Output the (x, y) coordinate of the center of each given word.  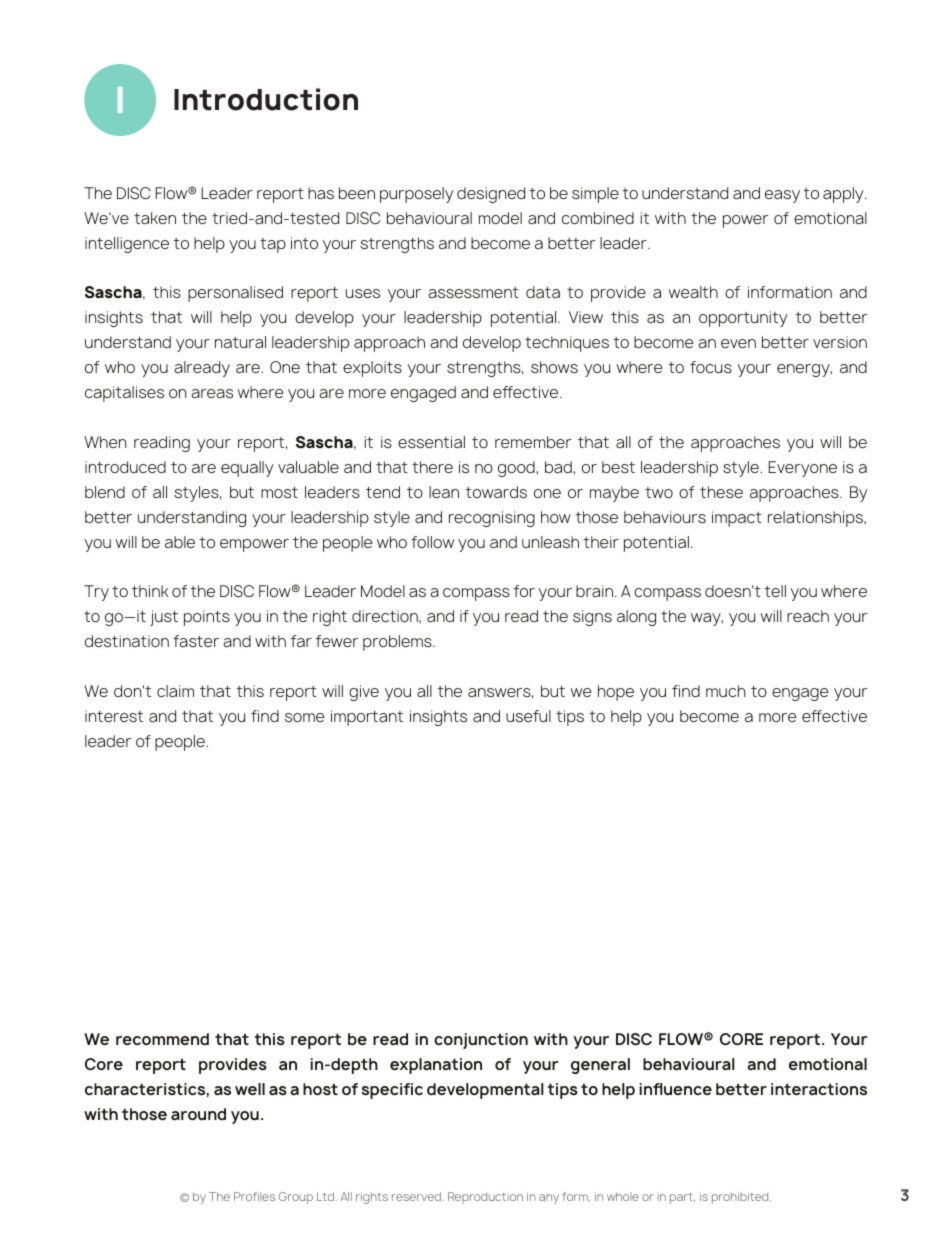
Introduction (266, 99)
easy (782, 196)
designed (491, 195)
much (726, 691)
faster (196, 641)
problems (398, 643)
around (198, 1114)
